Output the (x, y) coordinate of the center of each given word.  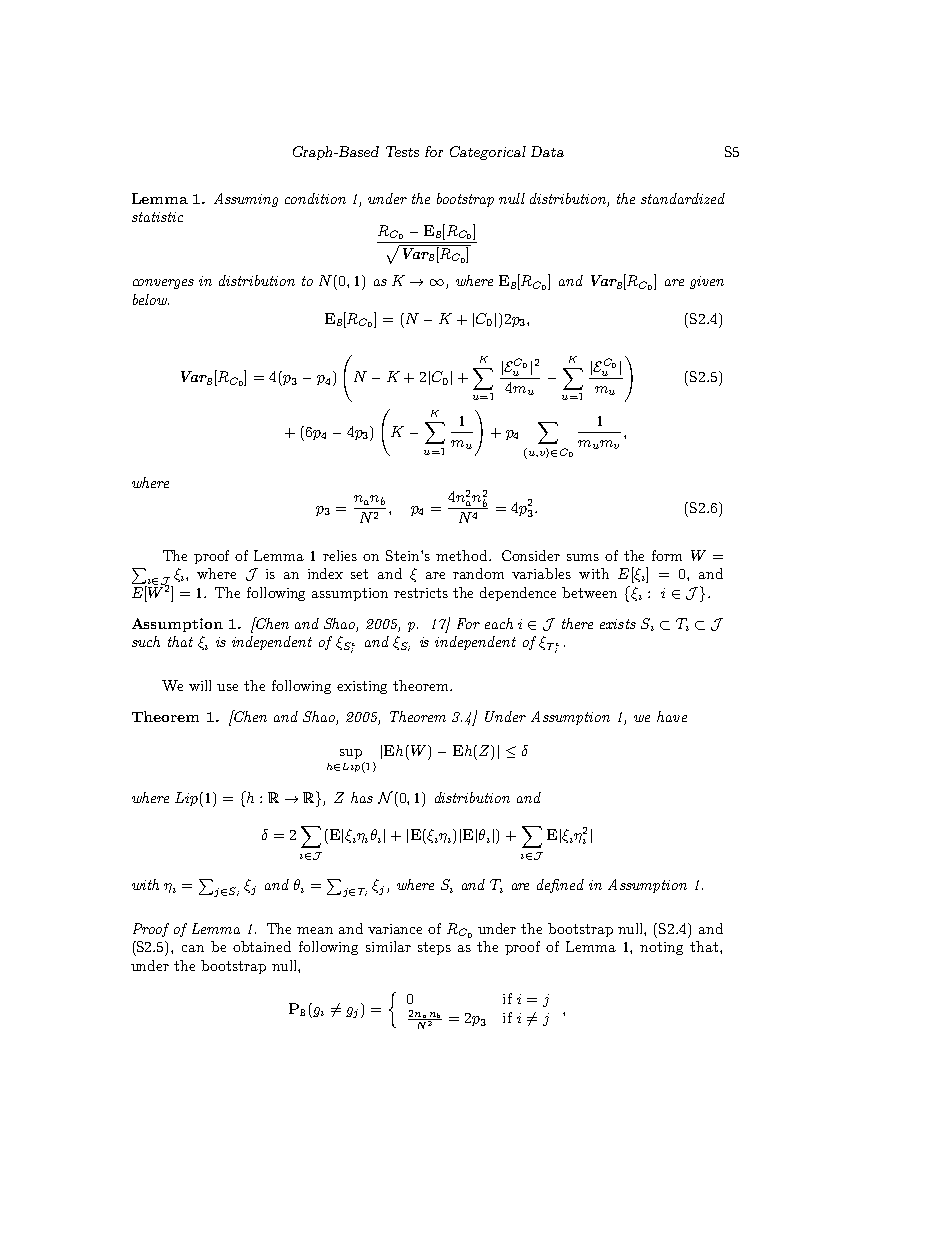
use (227, 687)
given (707, 282)
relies (340, 555)
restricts (421, 593)
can (193, 948)
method (463, 555)
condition (315, 198)
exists (618, 624)
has (362, 797)
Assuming (246, 200)
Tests (402, 151)
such (146, 641)
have (672, 716)
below (151, 299)
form (667, 555)
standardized (683, 198)
